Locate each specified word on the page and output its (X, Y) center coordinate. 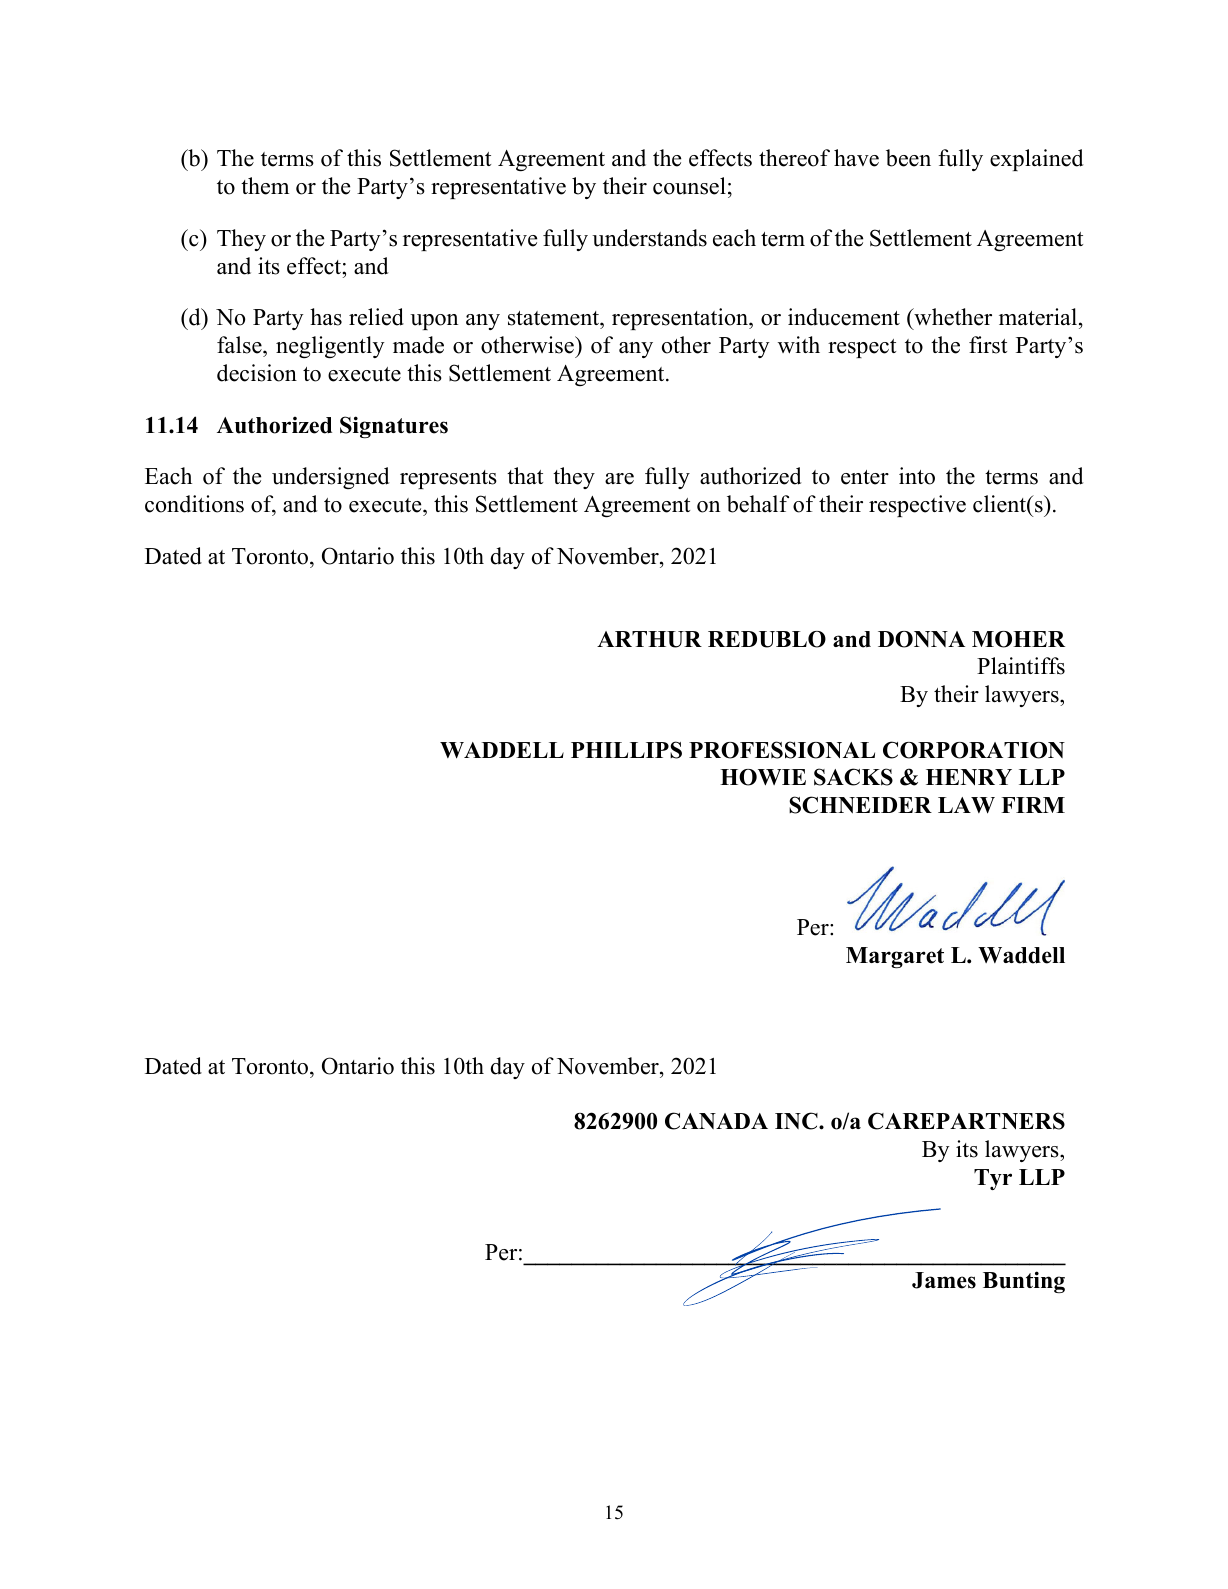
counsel (689, 186)
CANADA (716, 1121)
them (265, 186)
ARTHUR (649, 639)
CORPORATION (974, 750)
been (908, 158)
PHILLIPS (626, 750)
